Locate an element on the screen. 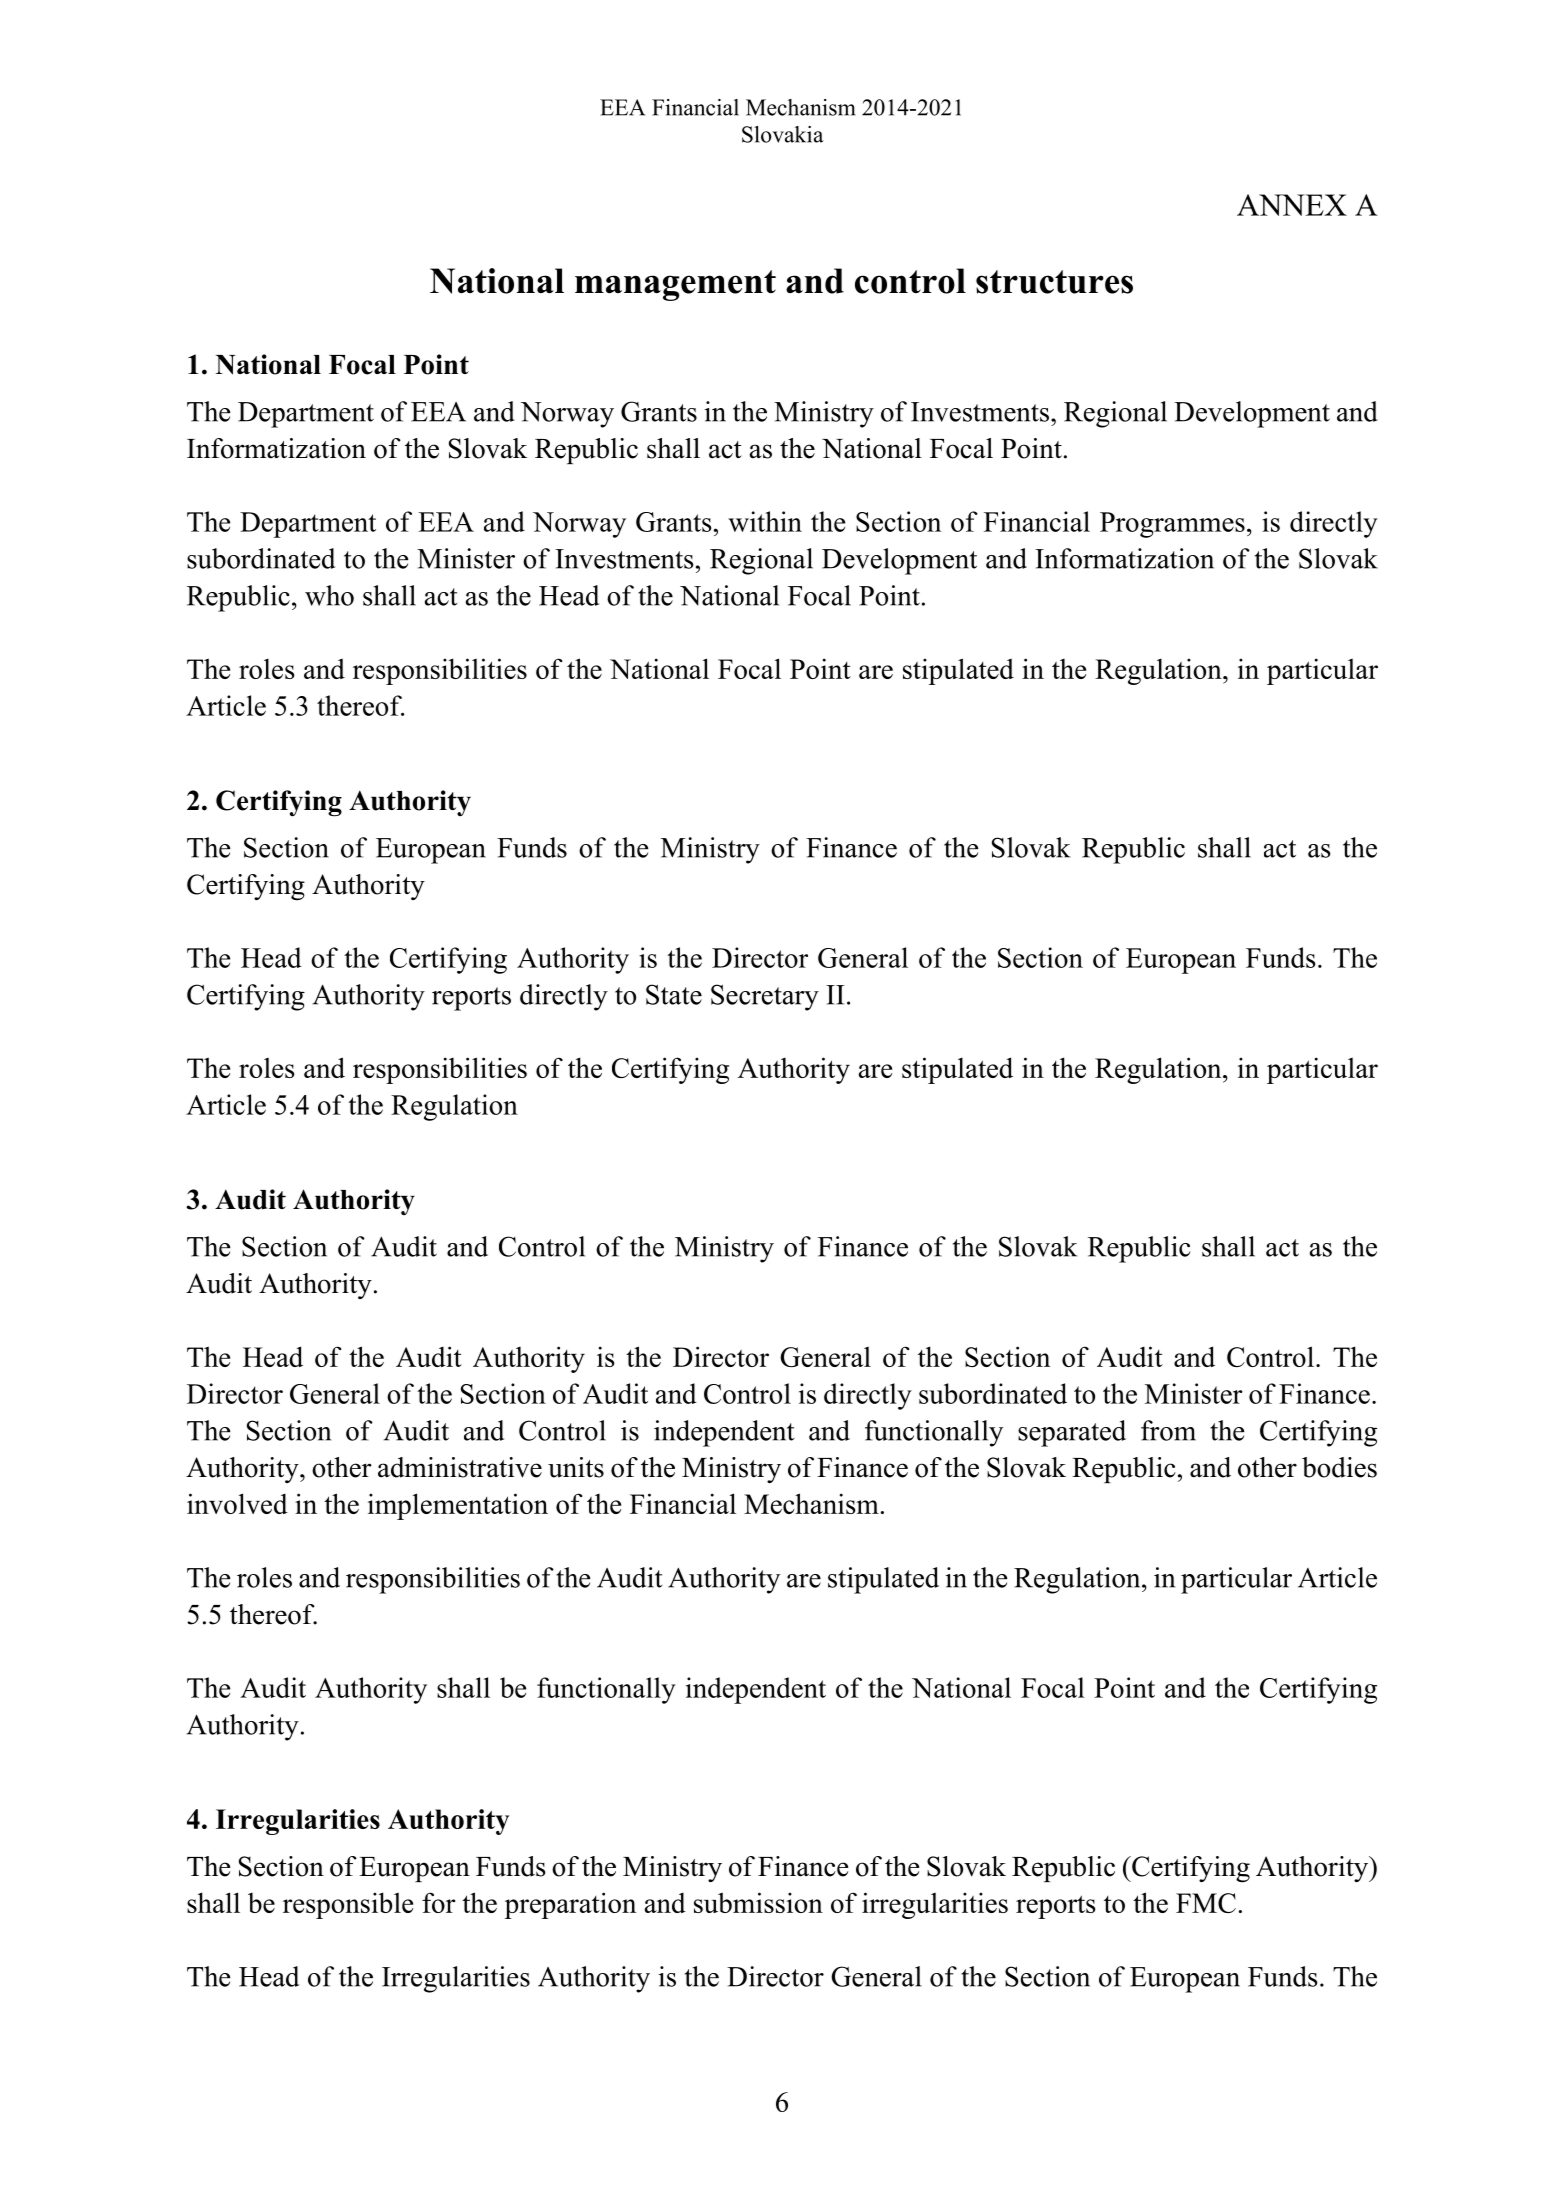 The height and width of the screenshot is (2211, 1564). from is located at coordinates (1168, 1430).
